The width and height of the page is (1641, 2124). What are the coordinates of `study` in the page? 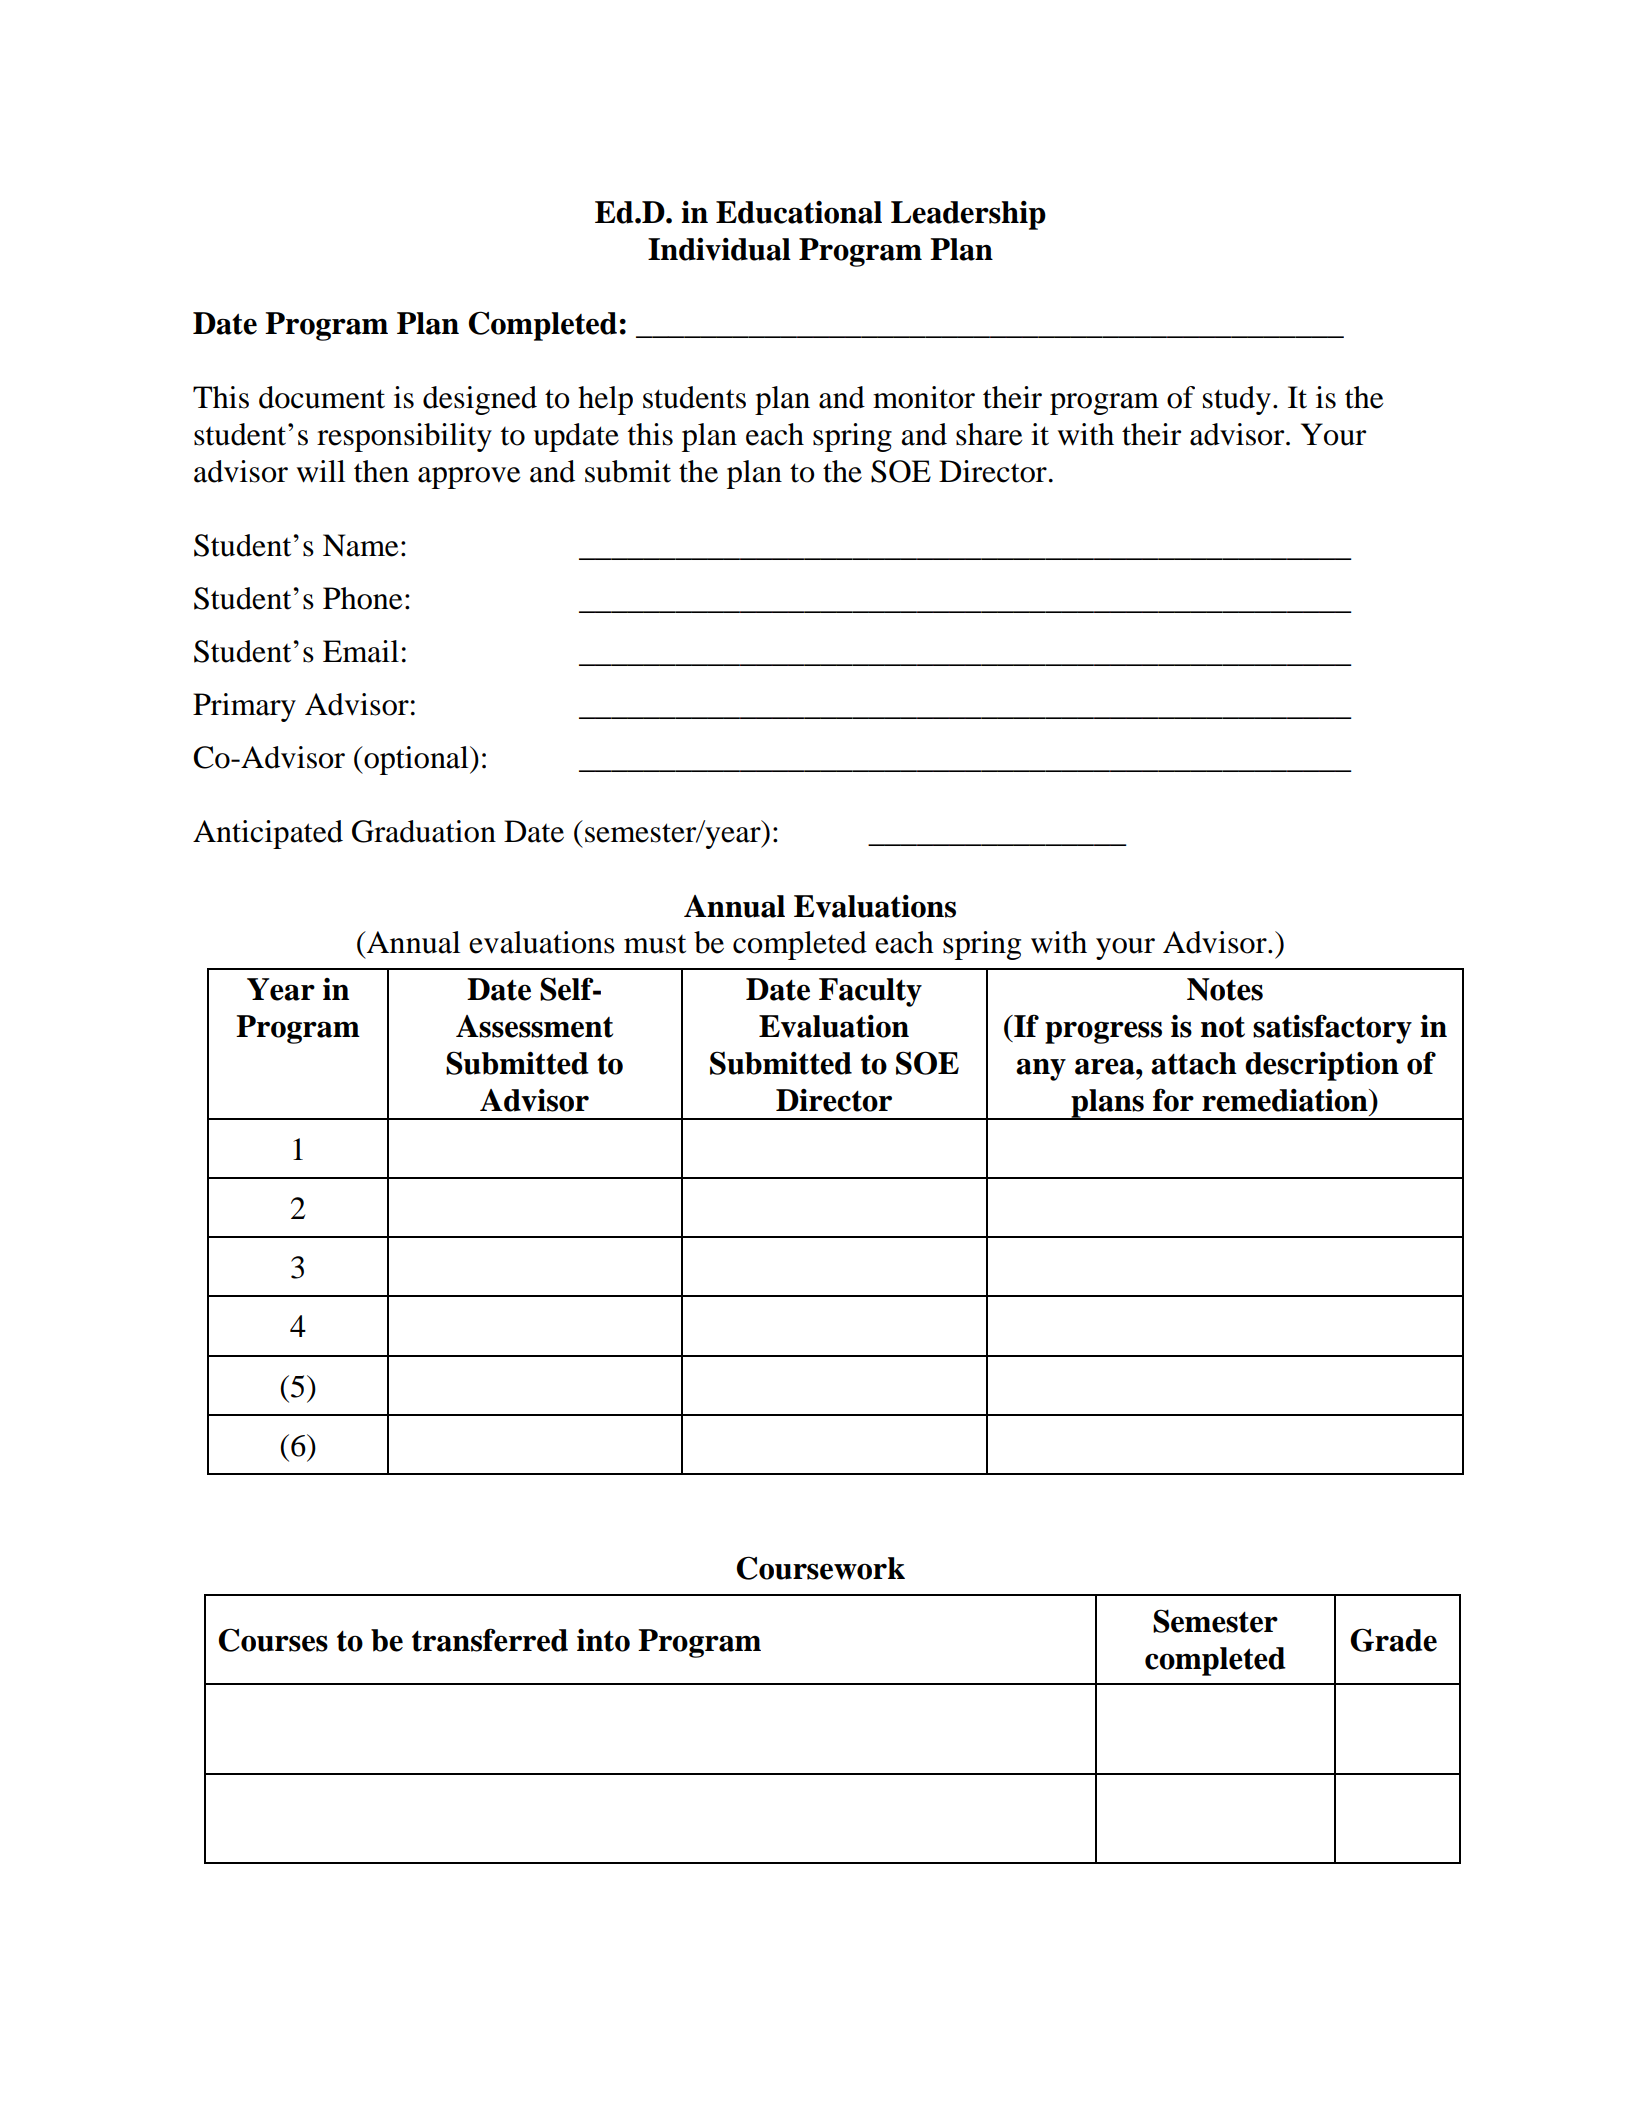 It's located at (1237, 400).
